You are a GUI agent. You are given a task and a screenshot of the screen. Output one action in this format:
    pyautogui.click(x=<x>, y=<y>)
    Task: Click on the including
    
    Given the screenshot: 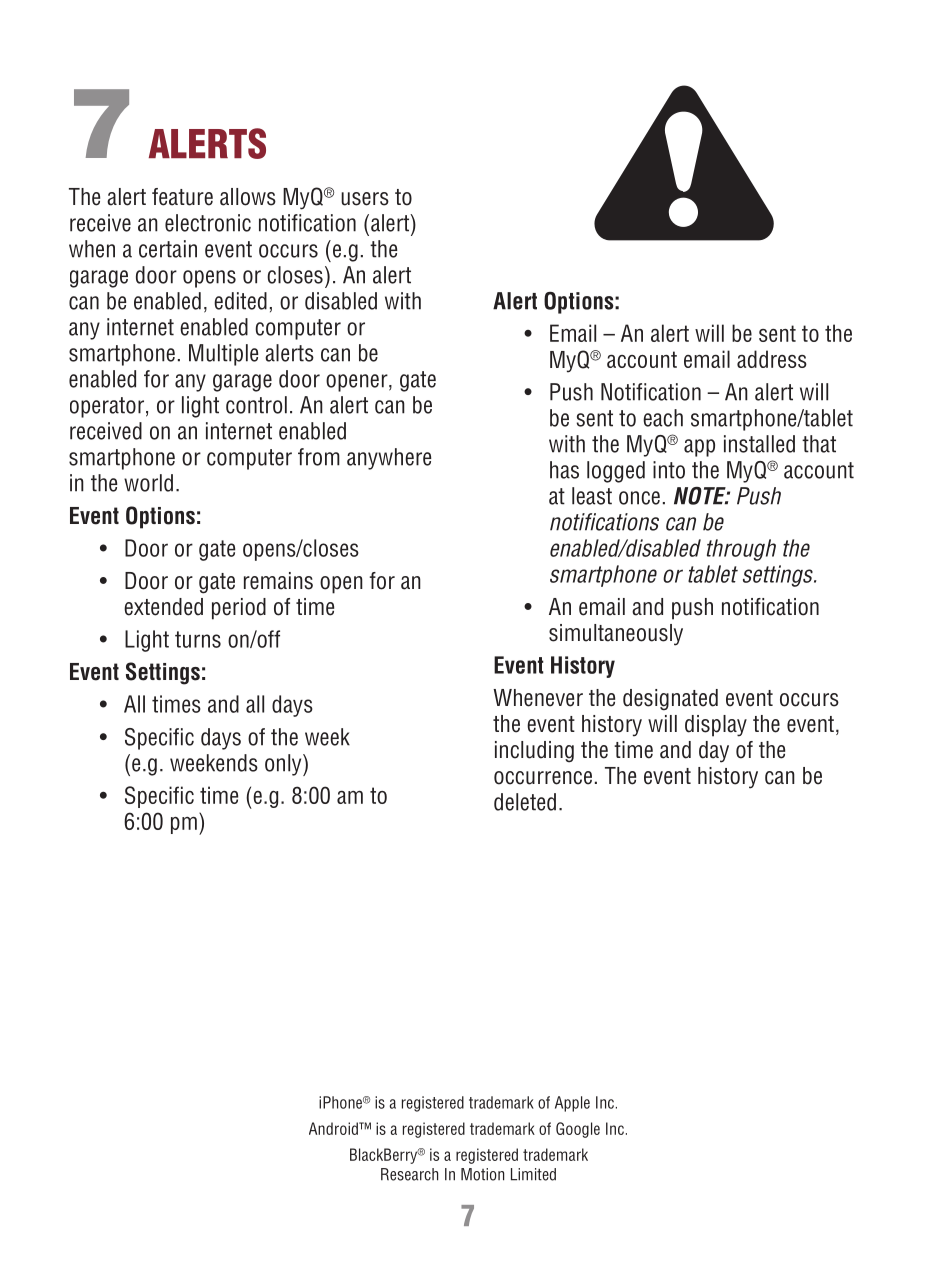 What is the action you would take?
    pyautogui.click(x=534, y=752)
